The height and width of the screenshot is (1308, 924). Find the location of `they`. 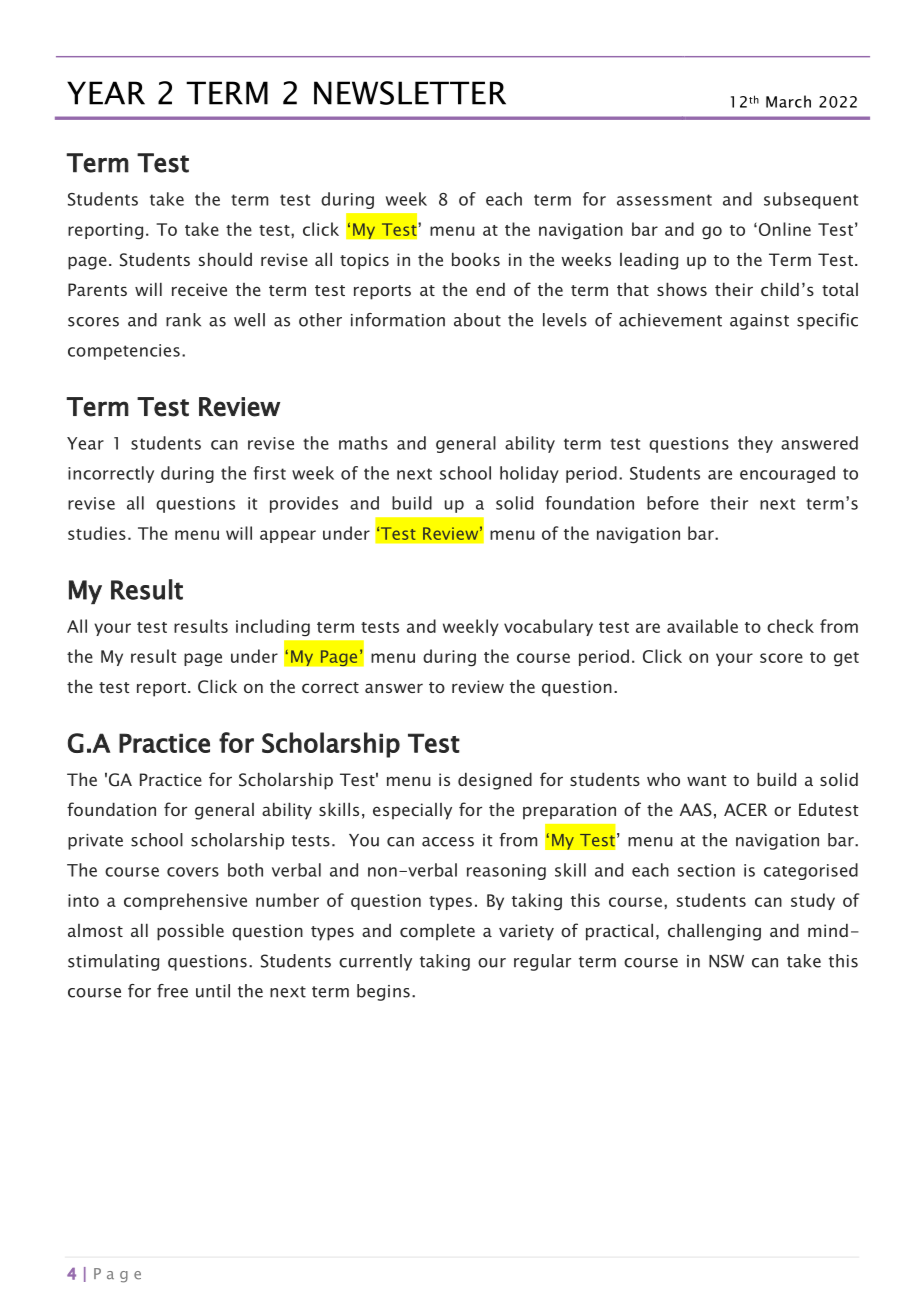

they is located at coordinates (755, 444).
